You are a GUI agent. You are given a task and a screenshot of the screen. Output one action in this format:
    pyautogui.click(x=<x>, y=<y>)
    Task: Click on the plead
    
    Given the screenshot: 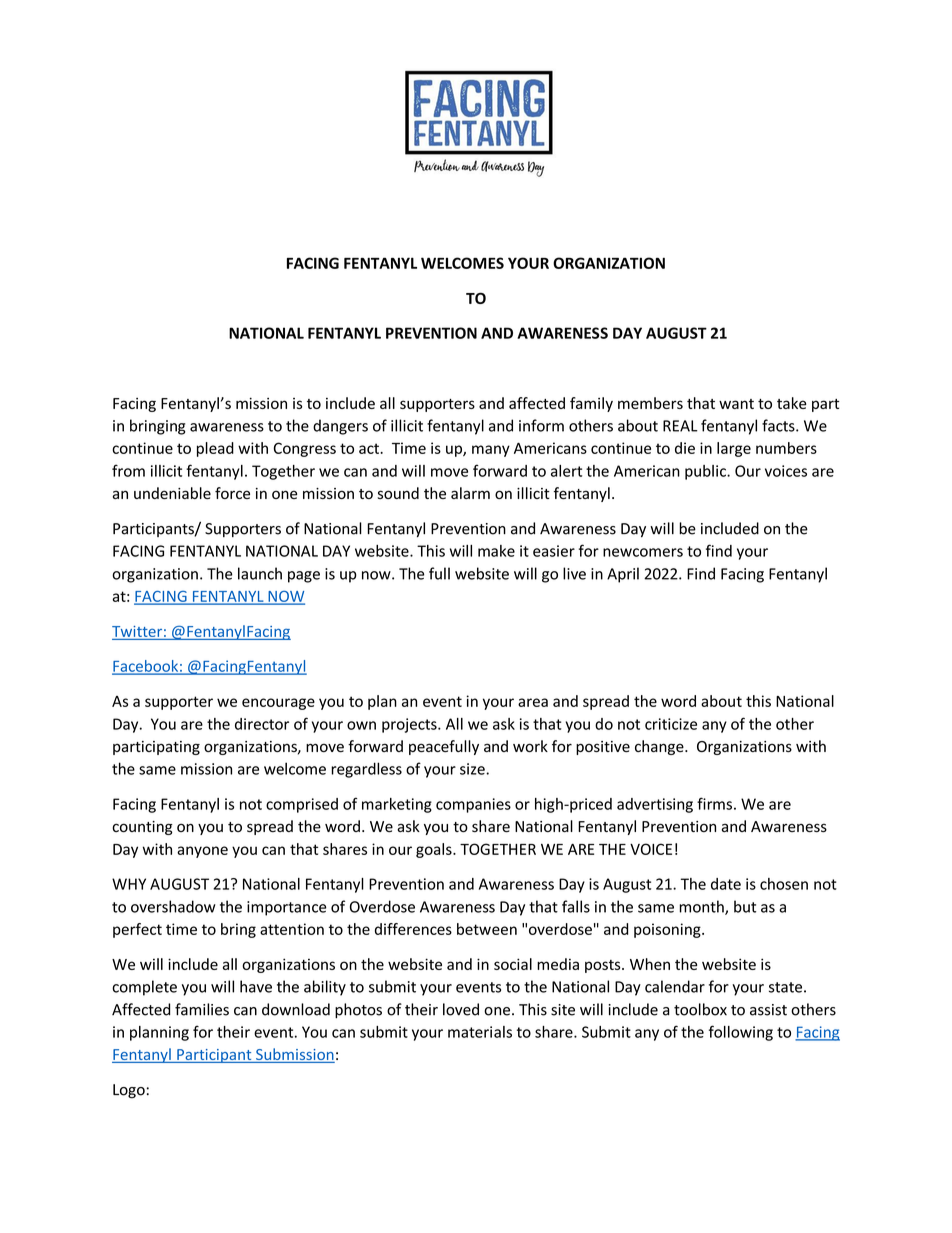 What is the action you would take?
    pyautogui.click(x=215, y=449)
